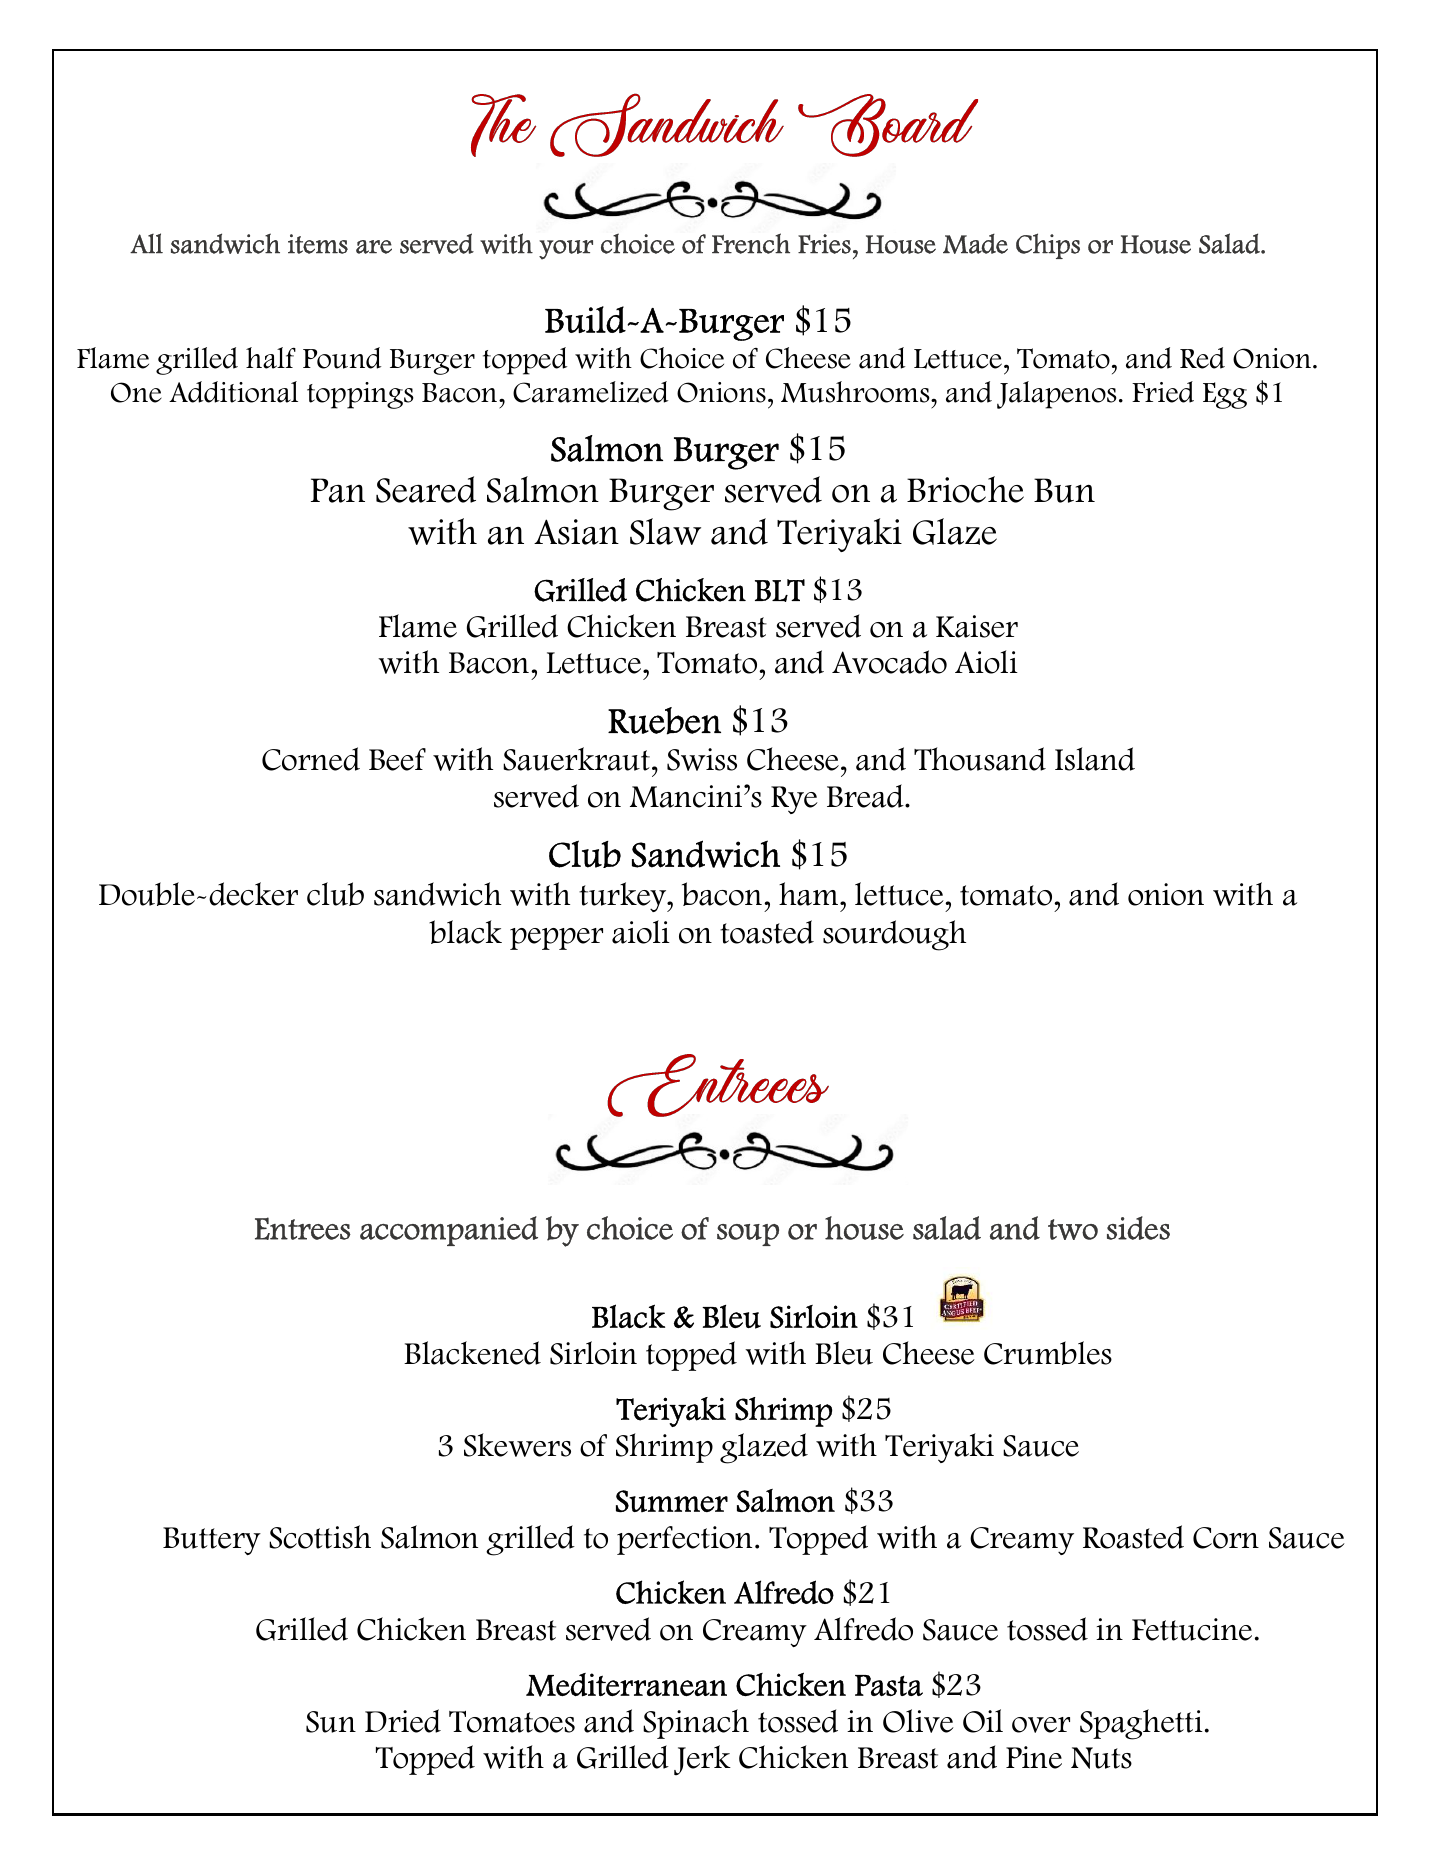 This page has width=1433, height=1854. I want to click on Mediterranean, so click(626, 1685).
